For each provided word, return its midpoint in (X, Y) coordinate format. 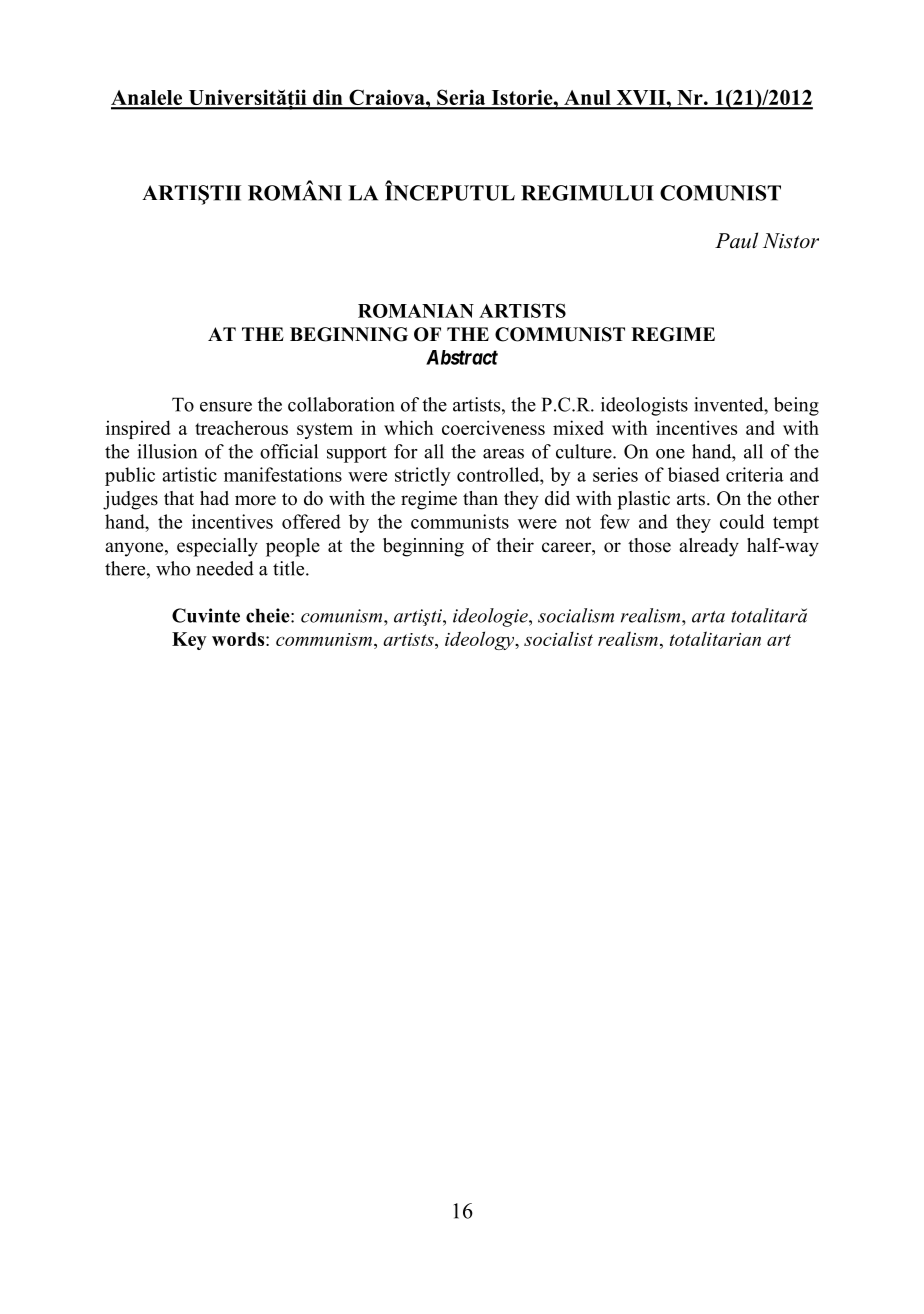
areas (503, 454)
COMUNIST (720, 193)
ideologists (644, 406)
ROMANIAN (416, 311)
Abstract (462, 357)
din (328, 99)
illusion (167, 451)
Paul (736, 240)
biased (694, 474)
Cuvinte (206, 615)
